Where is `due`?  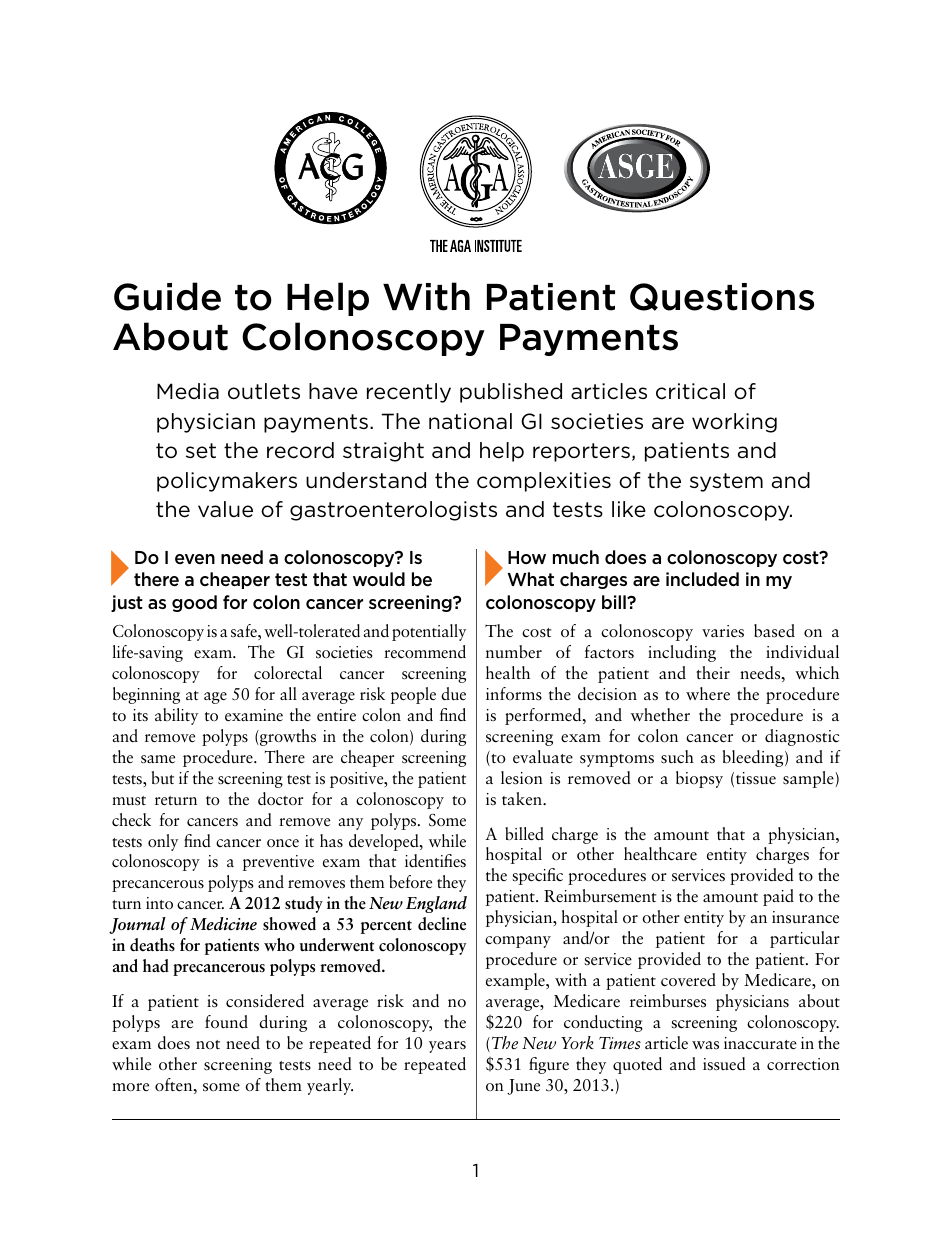 due is located at coordinates (453, 694).
